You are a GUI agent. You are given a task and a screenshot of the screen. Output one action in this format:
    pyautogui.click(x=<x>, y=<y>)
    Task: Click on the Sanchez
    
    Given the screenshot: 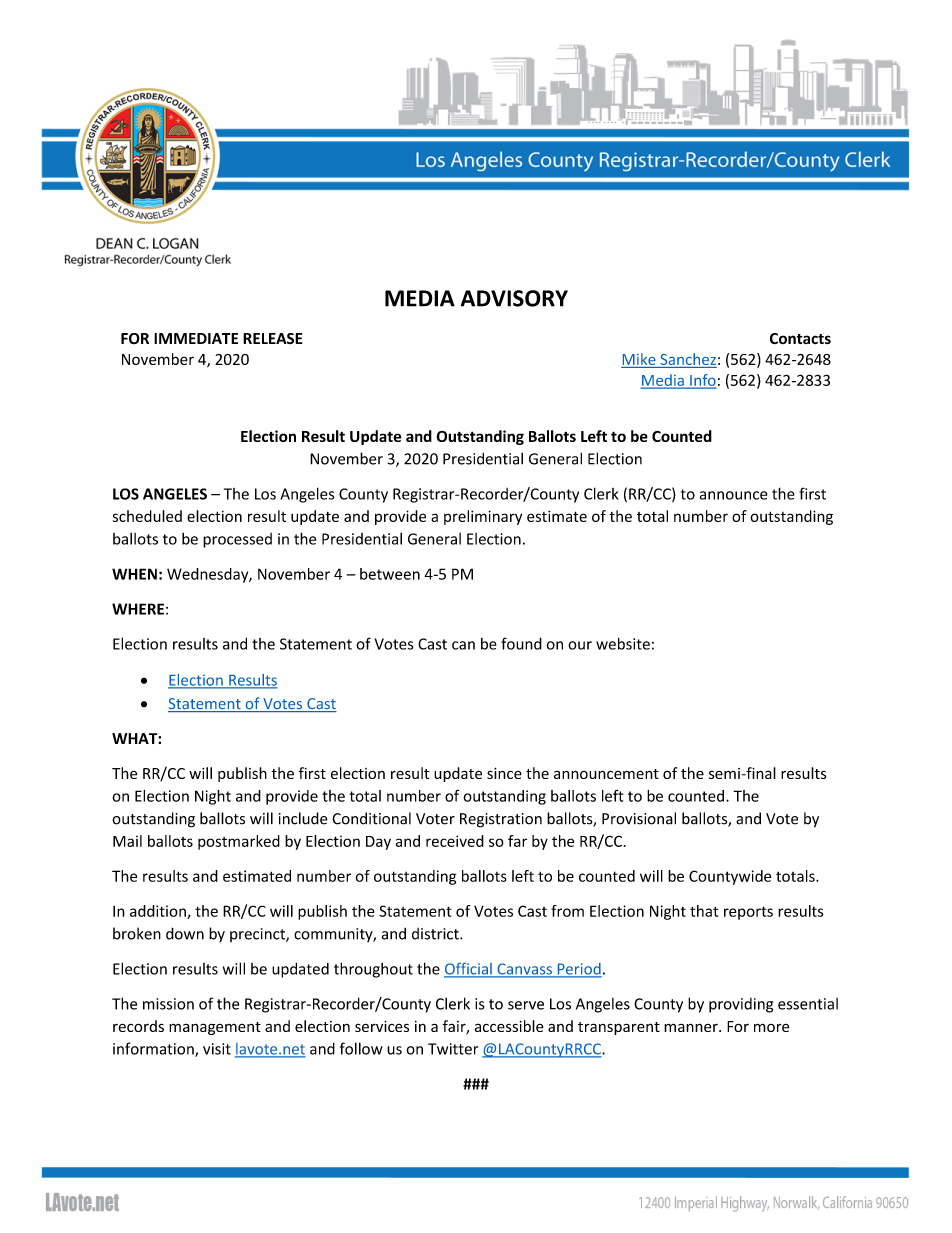 What is the action you would take?
    pyautogui.click(x=688, y=359)
